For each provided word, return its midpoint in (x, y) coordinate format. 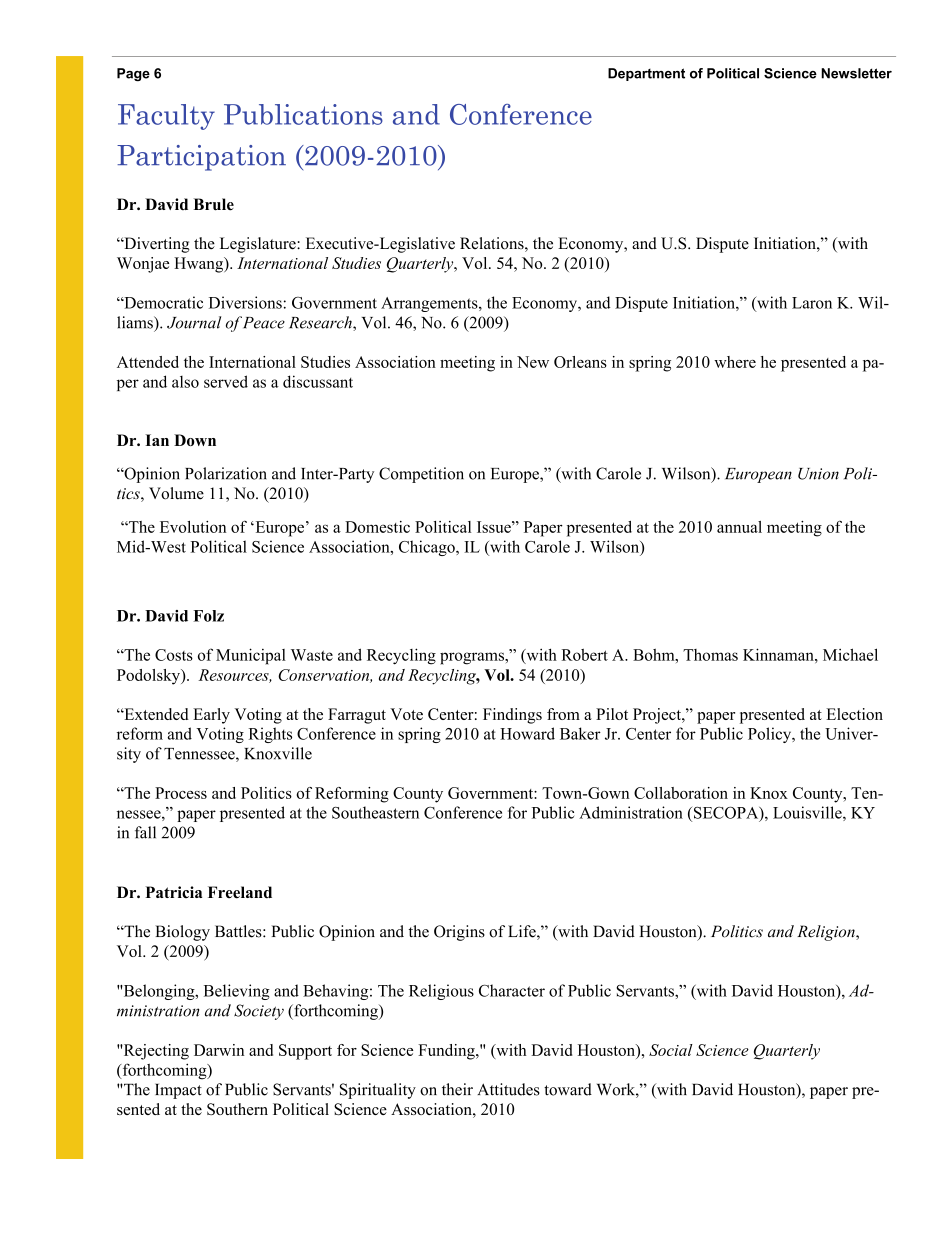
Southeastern (375, 812)
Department (646, 74)
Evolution (193, 527)
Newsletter (856, 73)
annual (739, 527)
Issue (495, 527)
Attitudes (508, 1089)
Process (181, 793)
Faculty (166, 117)
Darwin (219, 1050)
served (226, 381)
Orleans (580, 362)
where (735, 362)
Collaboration (681, 793)
